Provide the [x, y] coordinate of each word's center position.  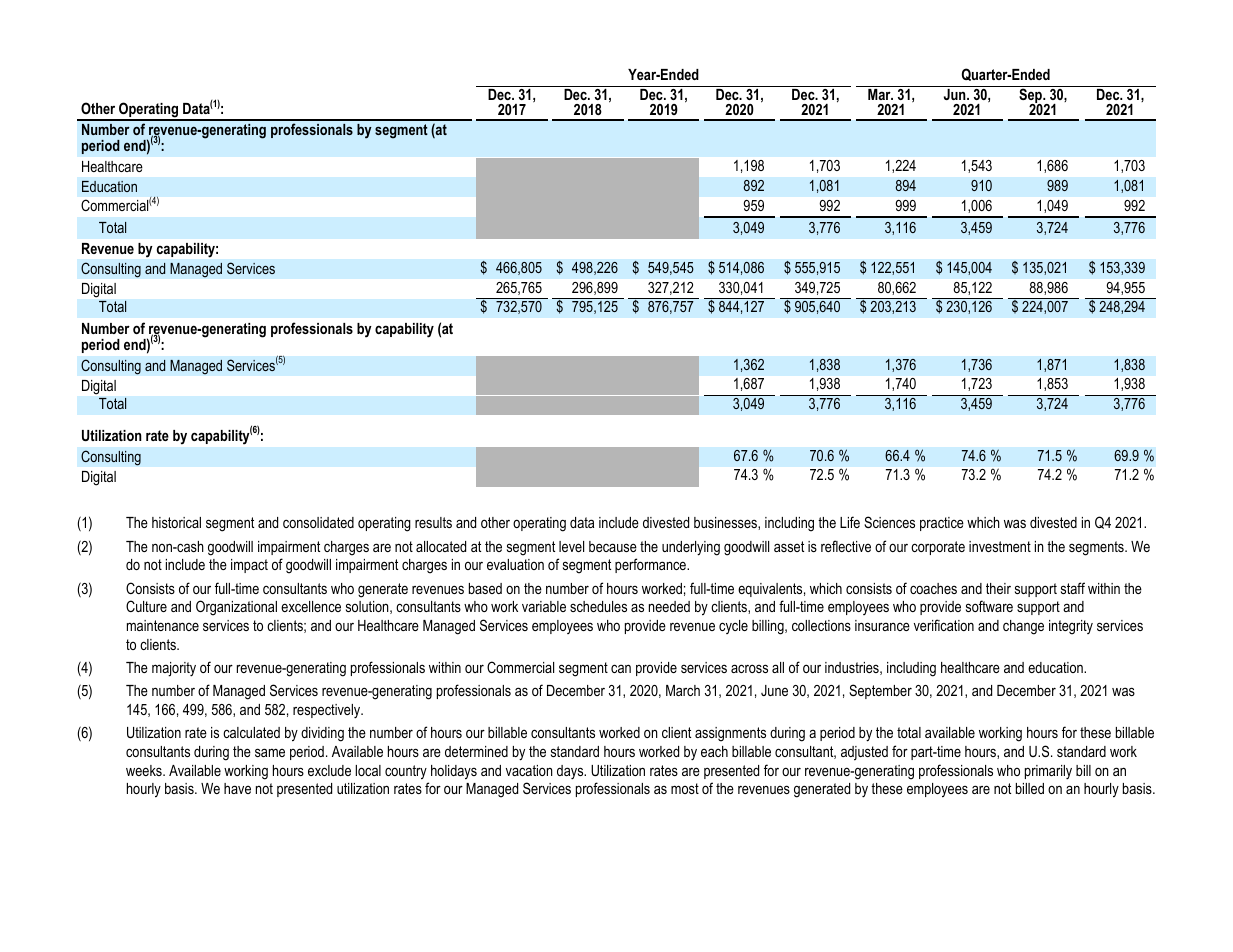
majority [174, 669]
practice [942, 524]
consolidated [318, 522]
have [237, 788]
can [621, 668]
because [613, 546]
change [1023, 627]
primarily [1048, 772]
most [685, 788]
